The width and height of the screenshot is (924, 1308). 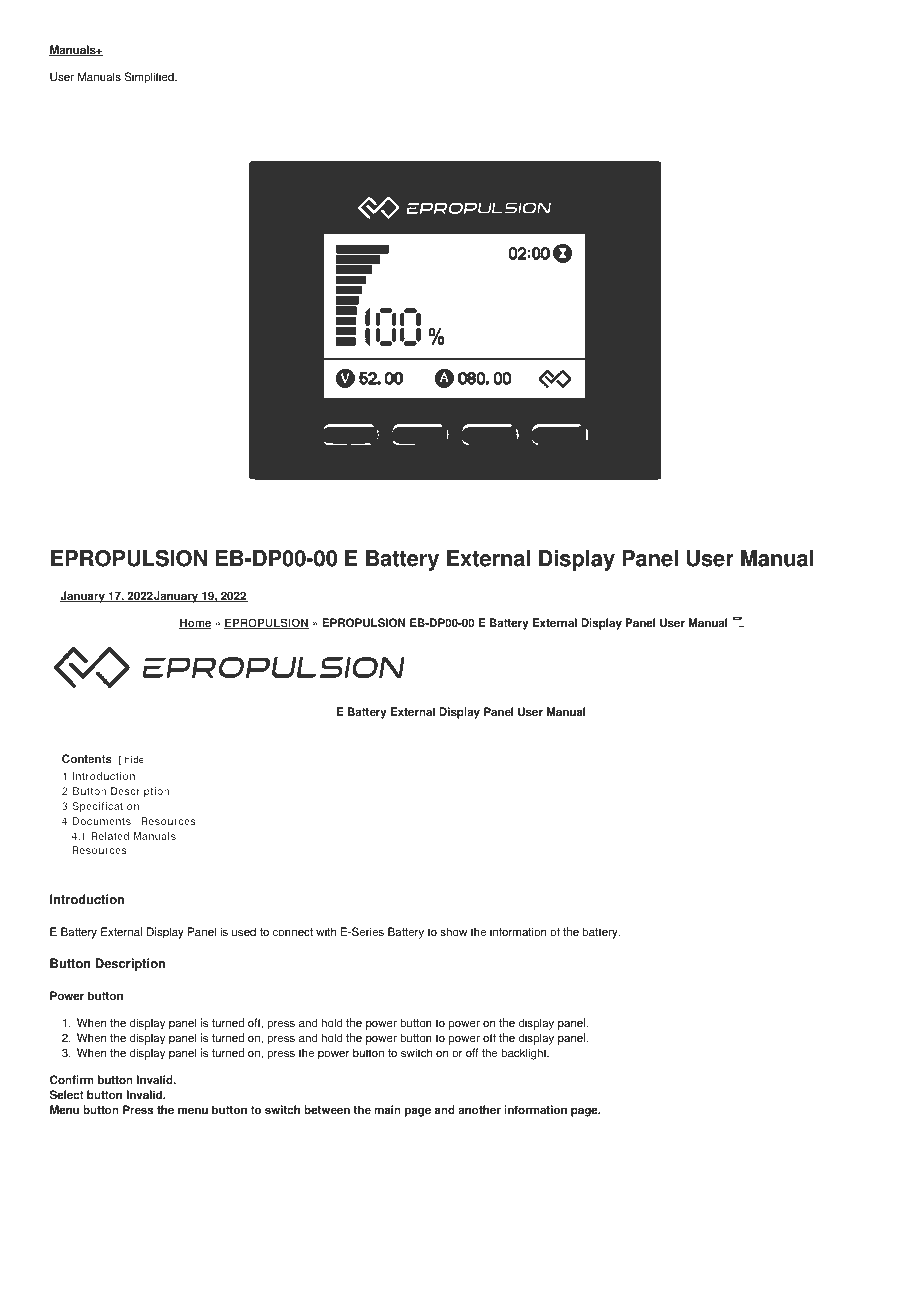 I want to click on Documents, so click(x=102, y=821).
